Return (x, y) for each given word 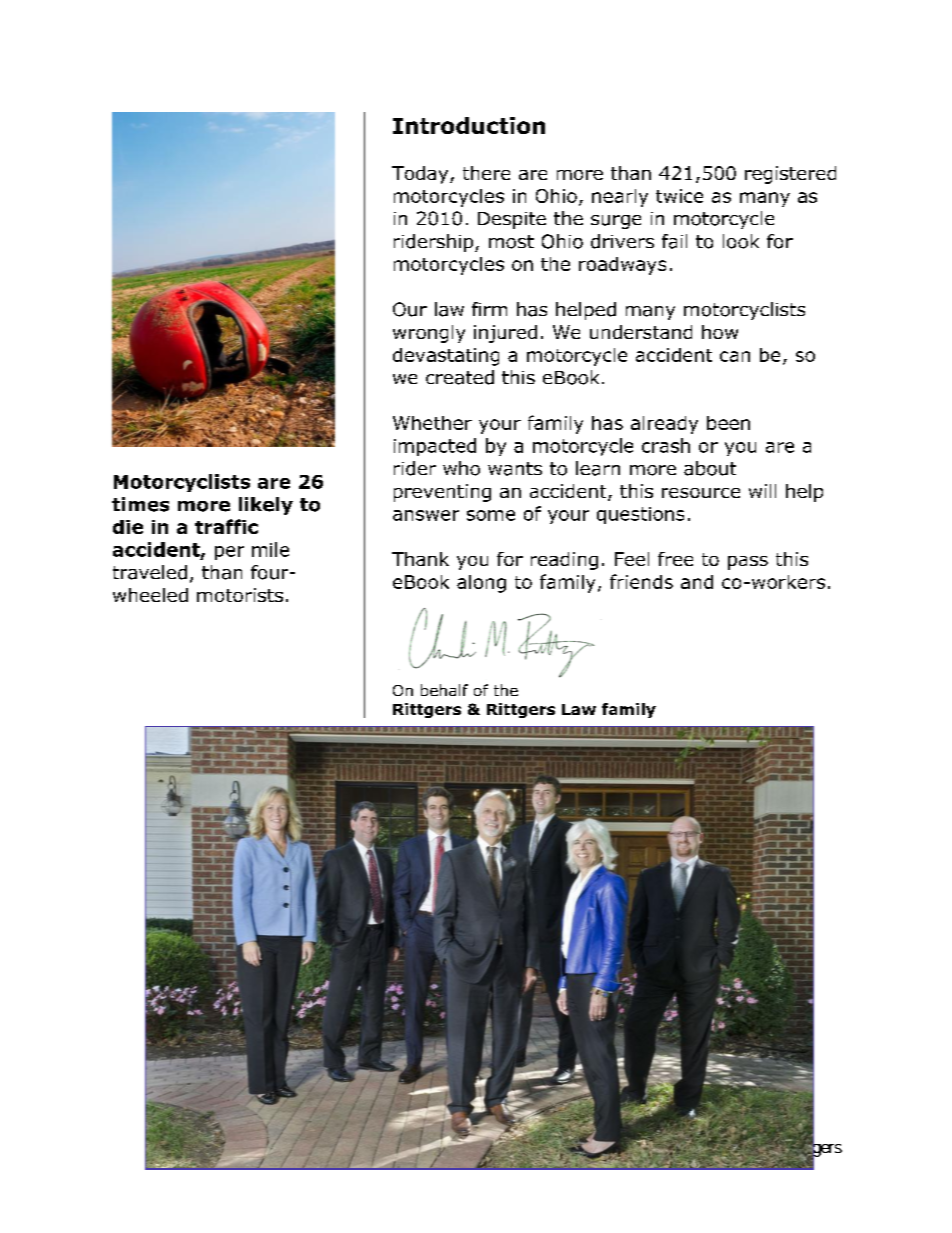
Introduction (469, 125)
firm (489, 309)
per (229, 553)
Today (421, 175)
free (675, 559)
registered (790, 175)
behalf (444, 690)
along (481, 584)
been (728, 423)
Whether (432, 423)
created (460, 377)
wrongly (429, 334)
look (741, 241)
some (491, 515)
